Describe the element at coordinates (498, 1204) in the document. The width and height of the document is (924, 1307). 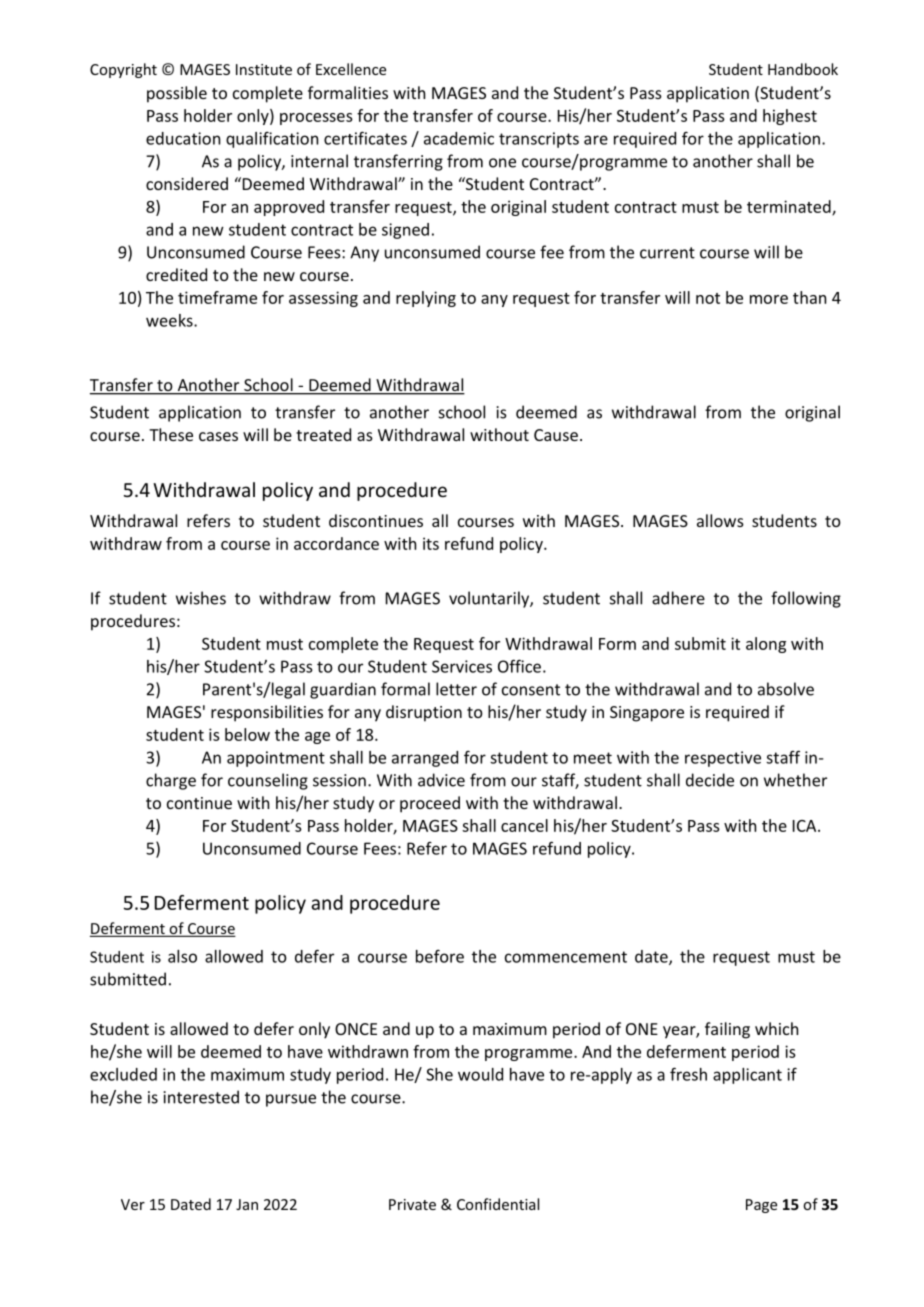
I see `Confidential` at that location.
